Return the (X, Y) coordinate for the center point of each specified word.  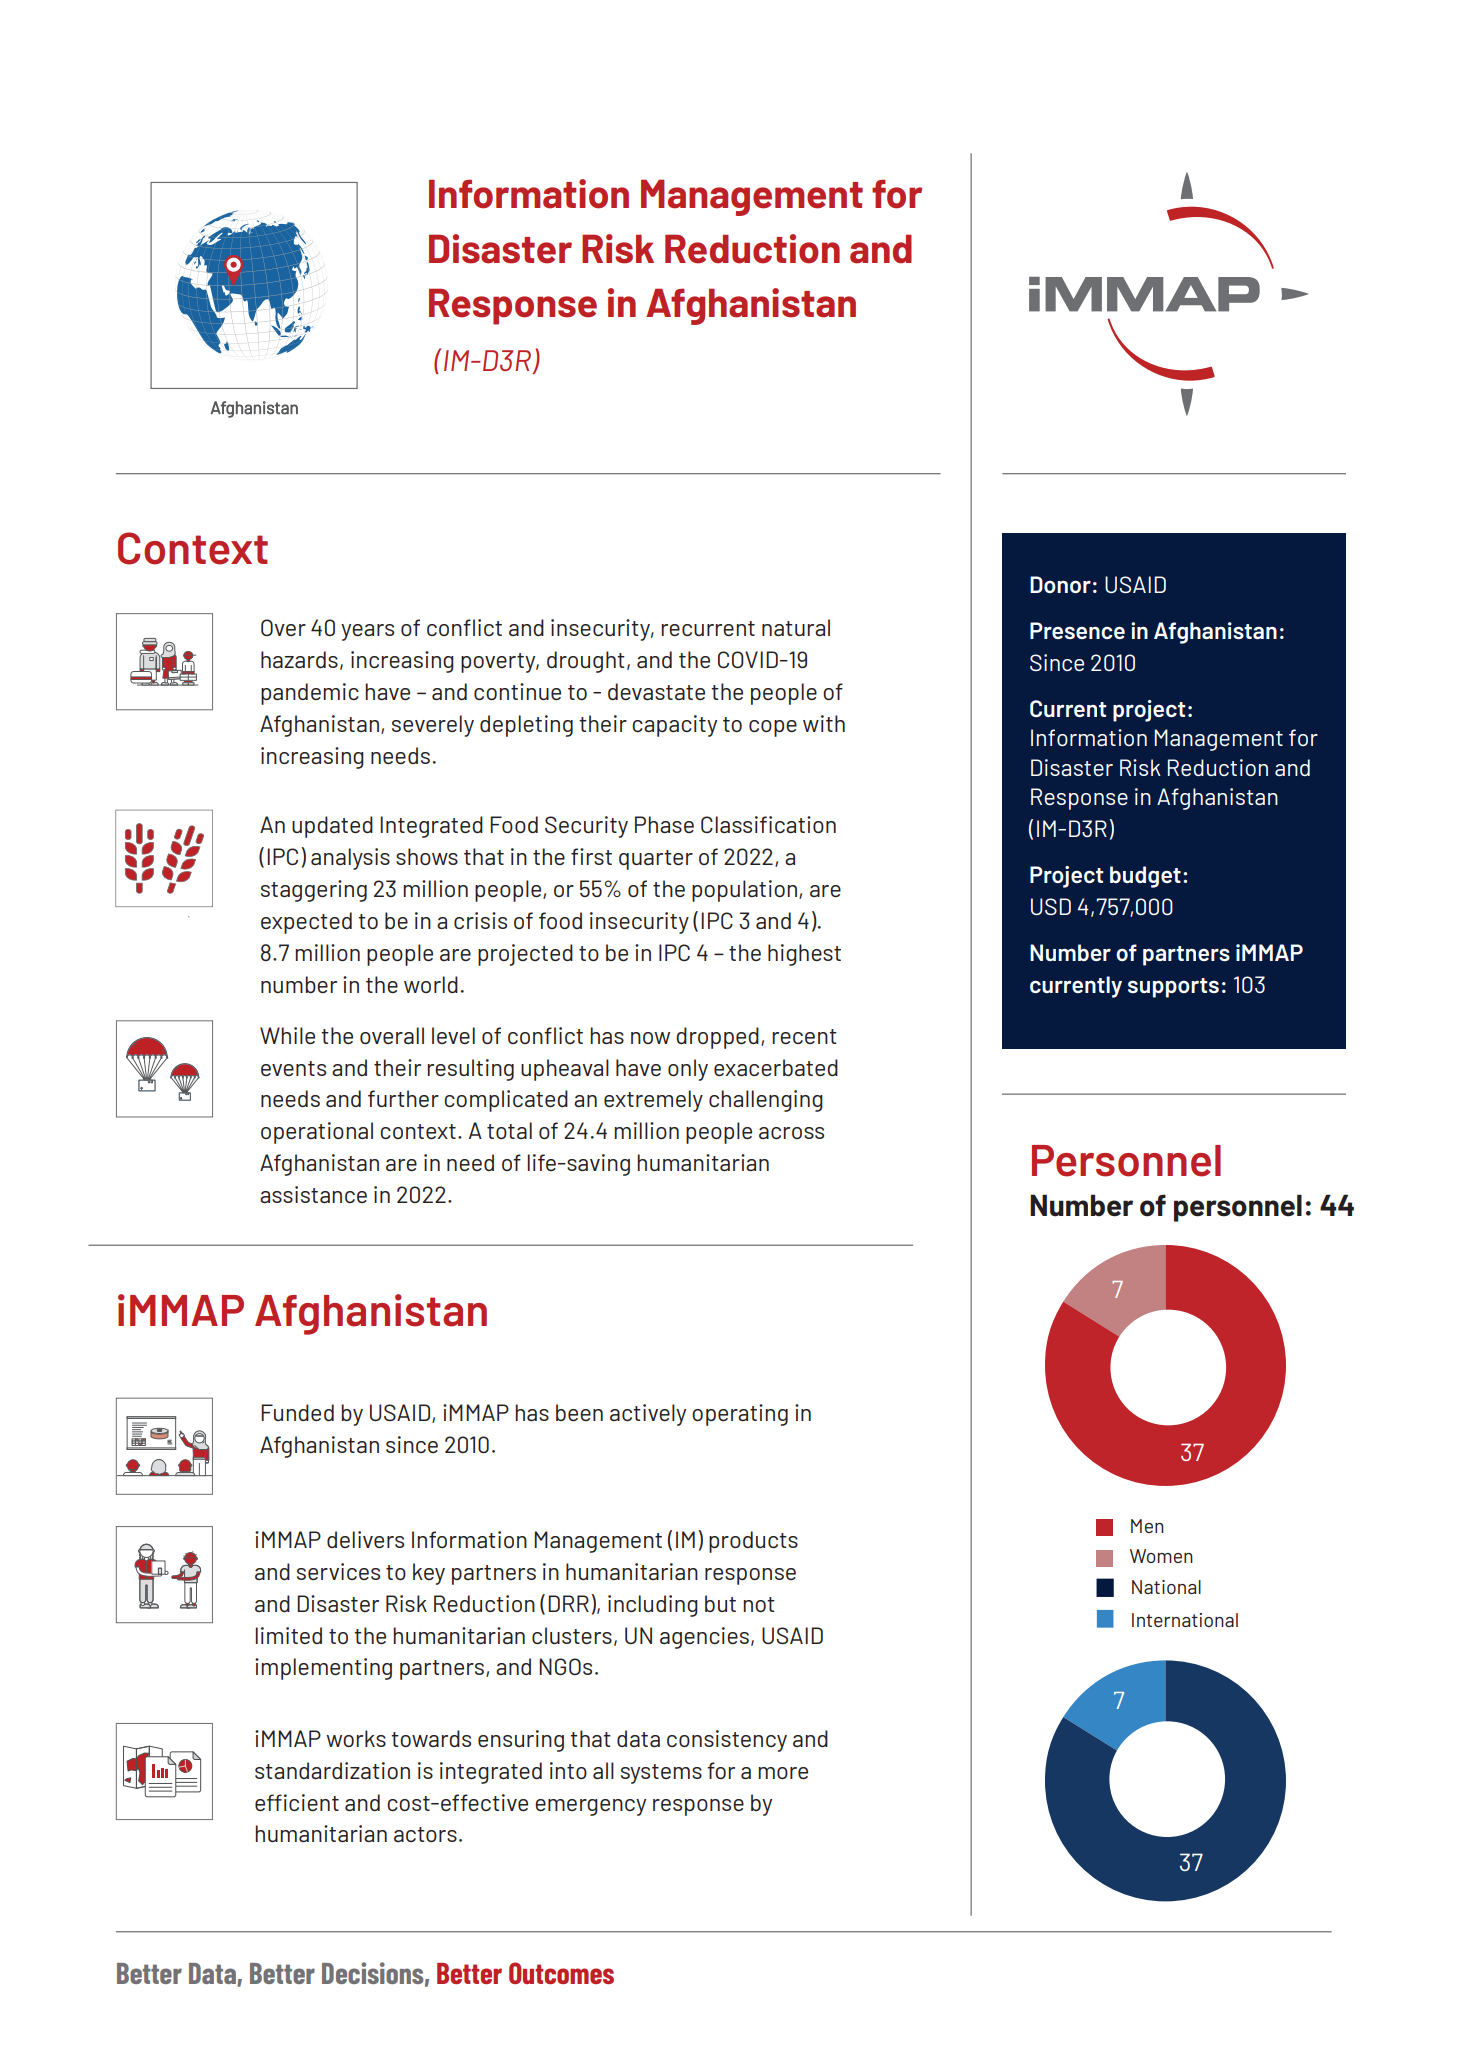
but (720, 1603)
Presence (1077, 630)
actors (425, 1834)
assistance (313, 1194)
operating (740, 1415)
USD (1051, 906)
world (431, 984)
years (367, 632)
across (791, 1133)
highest (804, 955)
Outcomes (561, 1973)
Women (1161, 1556)
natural (796, 627)
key (429, 1574)
